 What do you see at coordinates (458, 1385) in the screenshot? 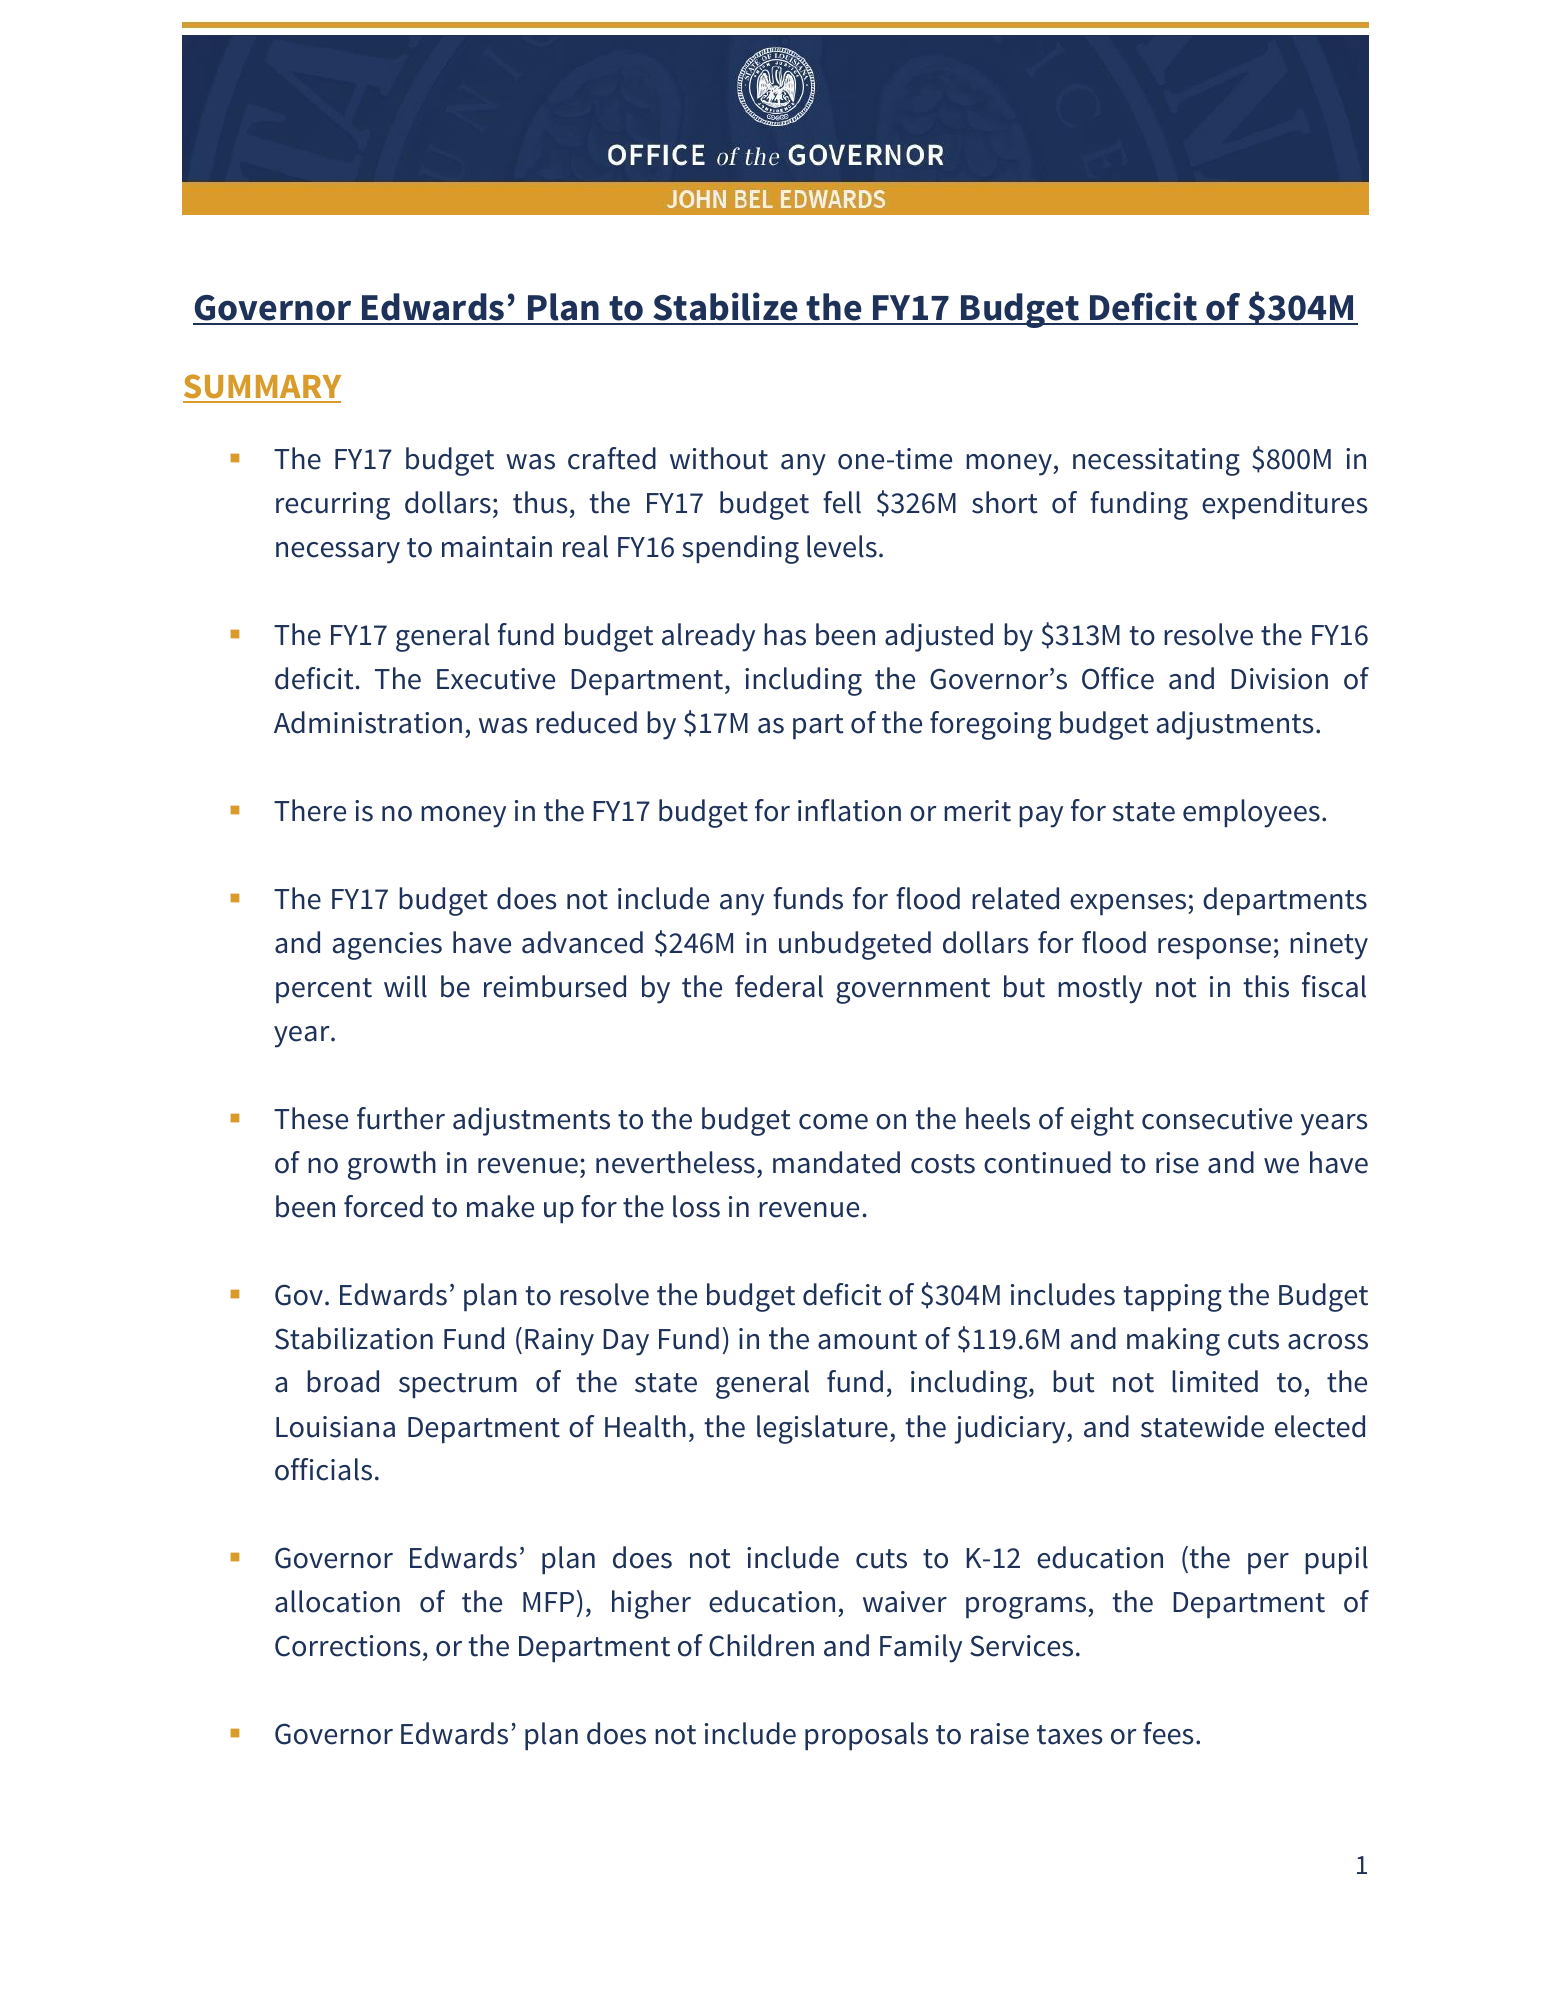
I see `spectrum` at bounding box center [458, 1385].
